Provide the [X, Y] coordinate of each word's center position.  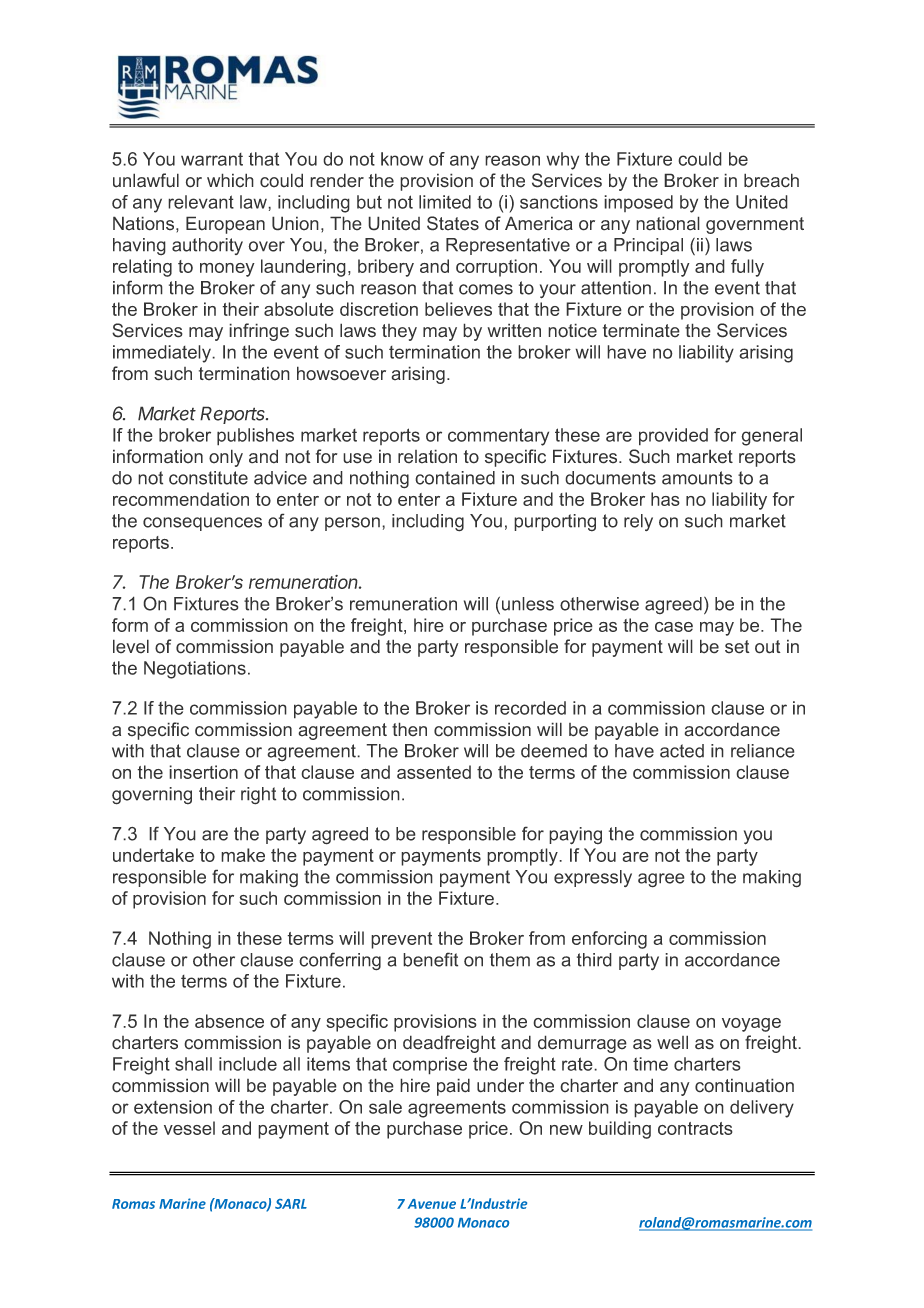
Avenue [431, 1204]
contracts [695, 1128]
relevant [201, 202]
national [668, 223]
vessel [189, 1128]
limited [445, 202]
